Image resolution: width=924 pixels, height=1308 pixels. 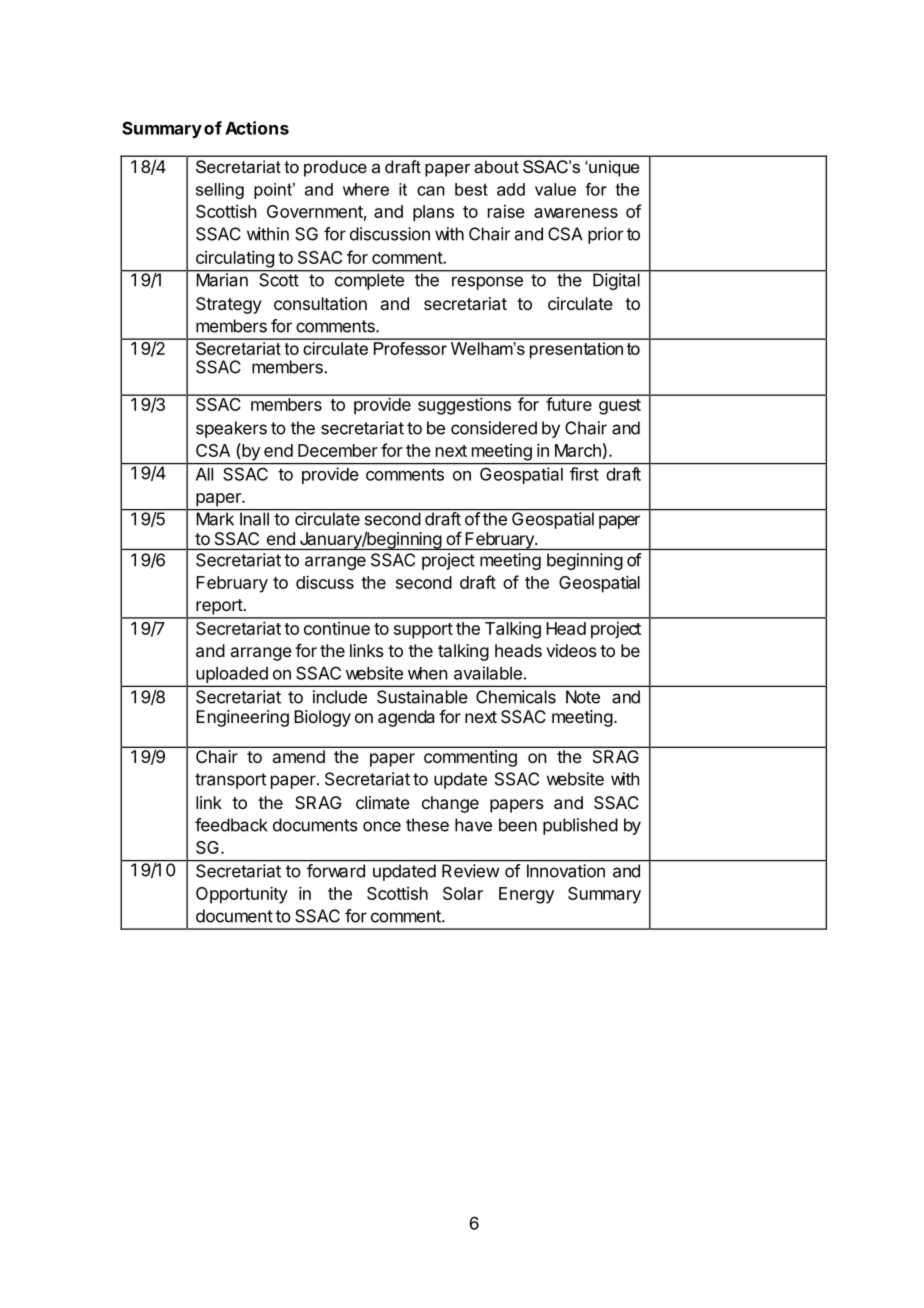 What do you see at coordinates (423, 631) in the document?
I see `support` at bounding box center [423, 631].
